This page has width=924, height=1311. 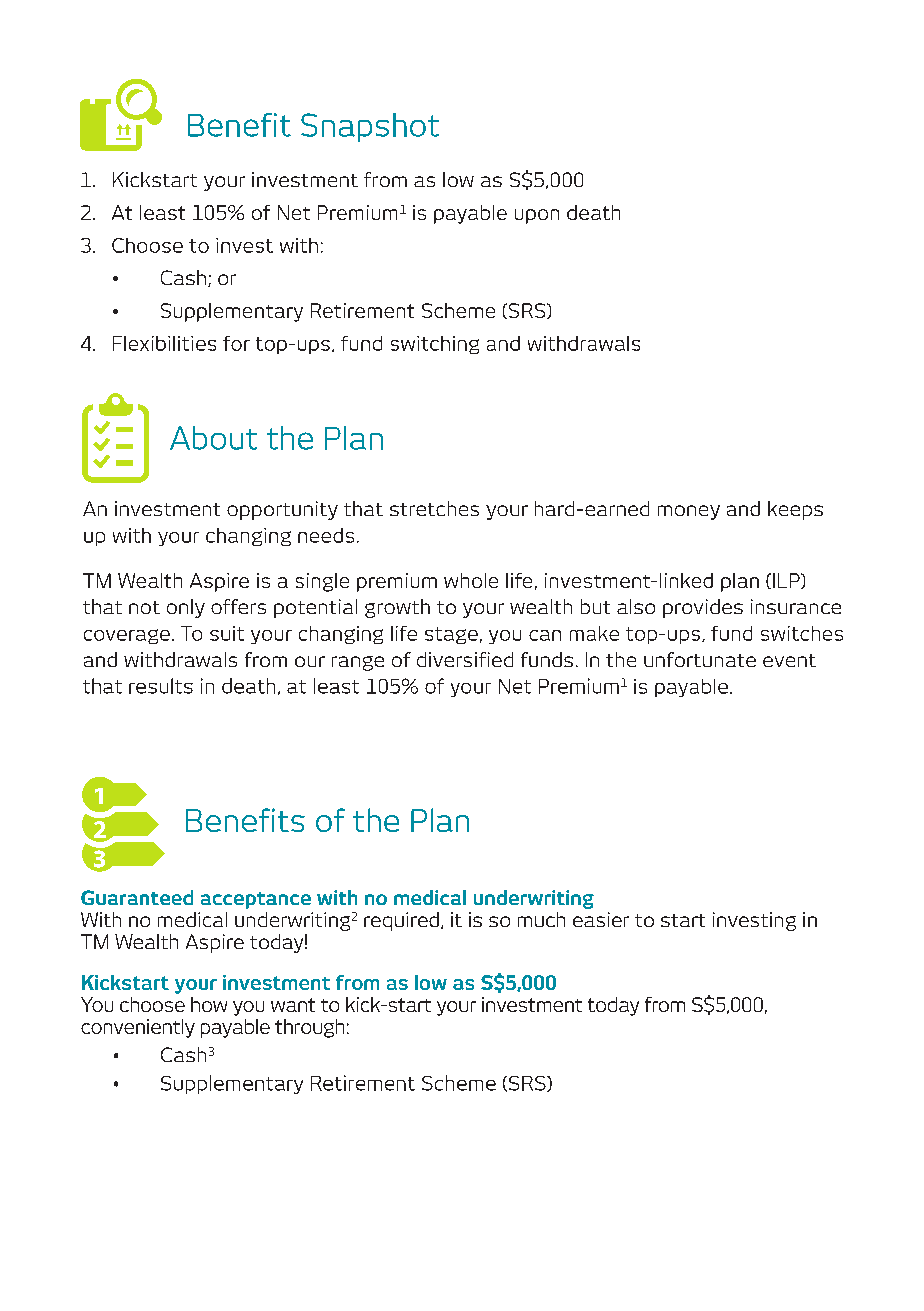 What do you see at coordinates (471, 580) in the page?
I see `whole` at bounding box center [471, 580].
